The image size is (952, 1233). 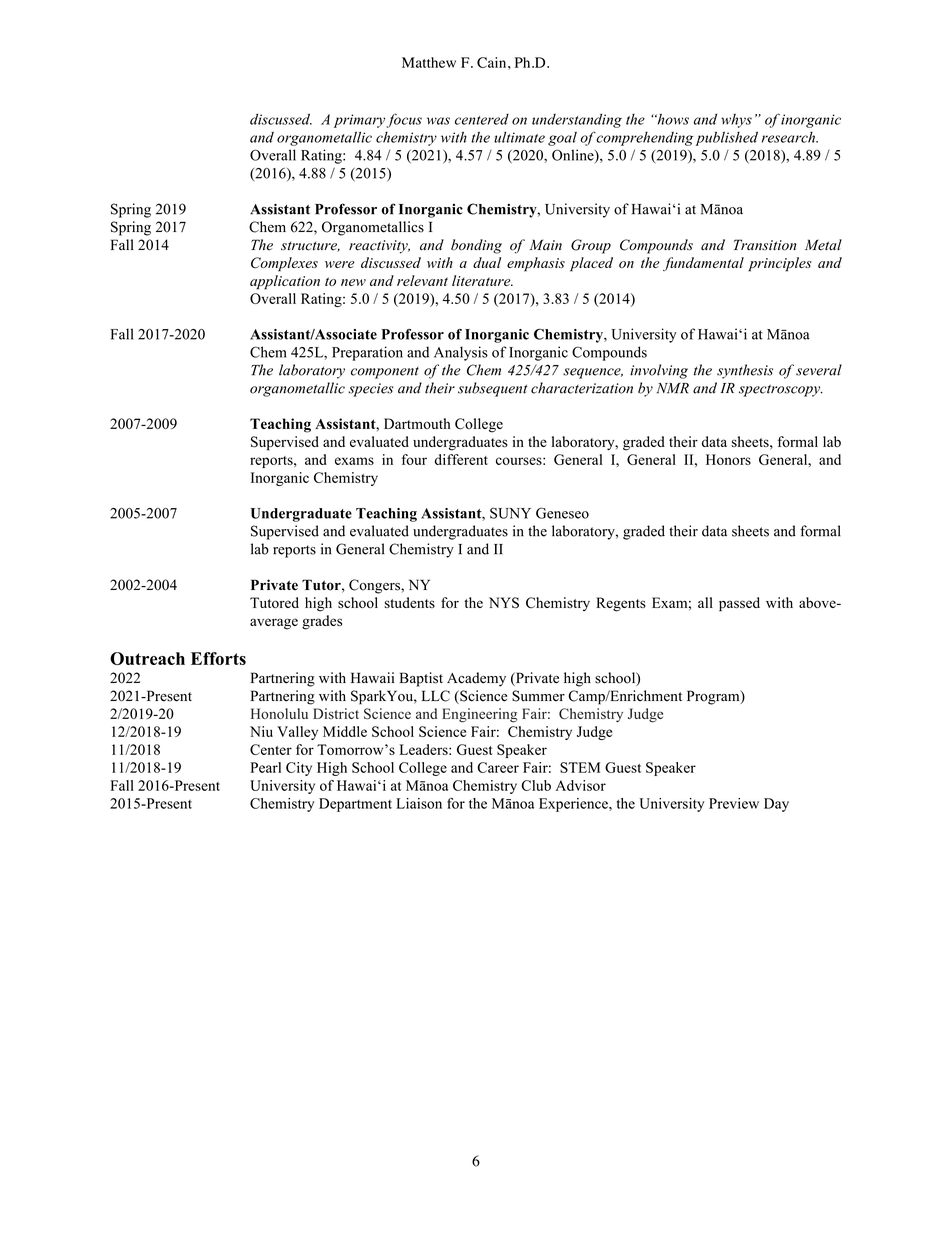 I want to click on primary, so click(x=359, y=121).
